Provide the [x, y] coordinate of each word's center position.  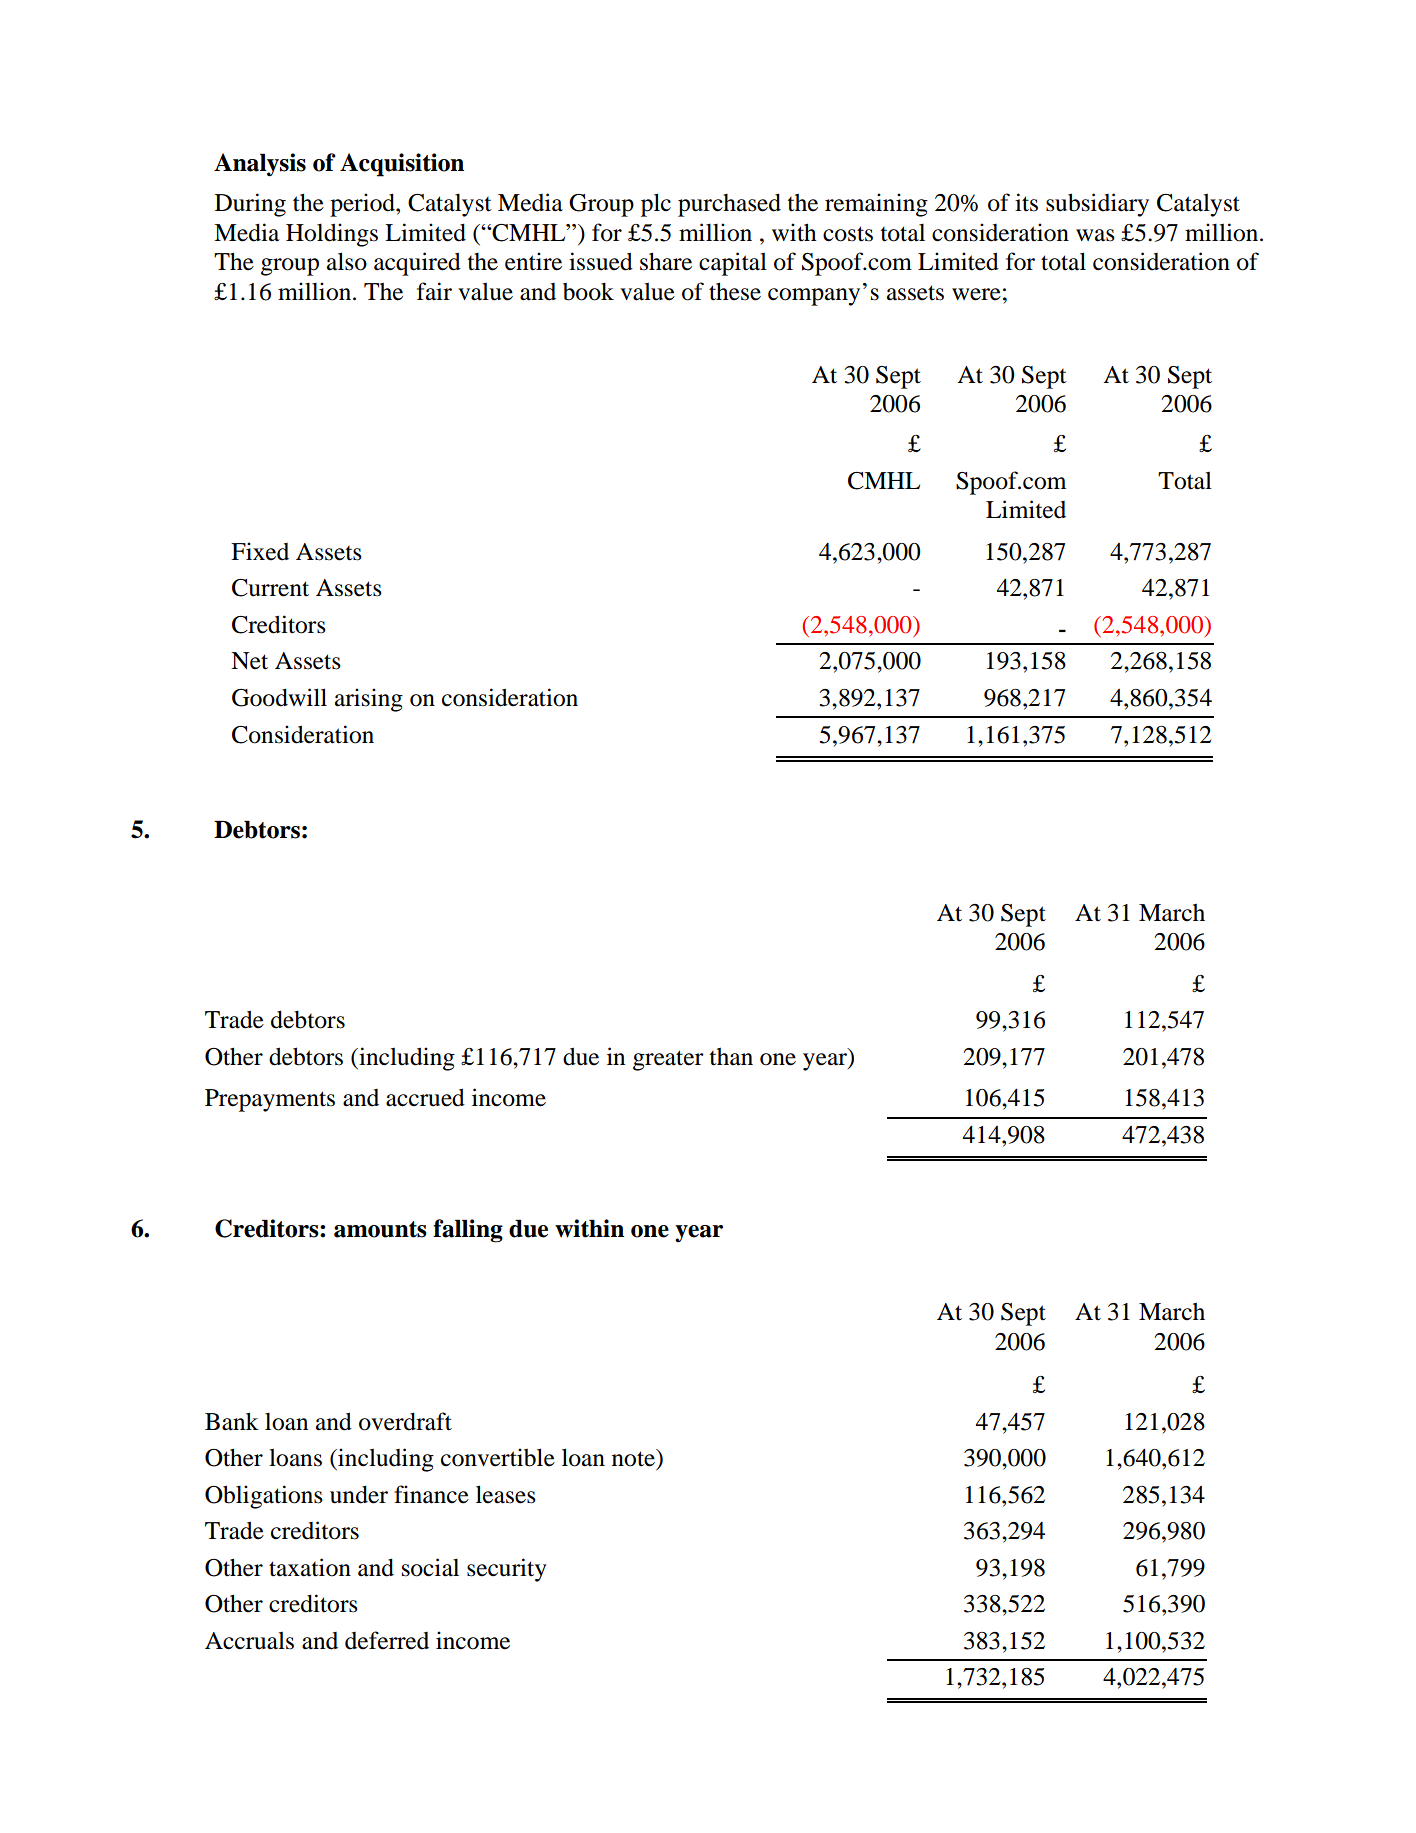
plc [656, 205]
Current [270, 588]
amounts [380, 1229]
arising [369, 700]
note [634, 1458]
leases [506, 1494]
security [507, 1570]
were [976, 294]
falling [468, 1231]
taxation [310, 1567]
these [735, 291]
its [1026, 202]
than [731, 1056]
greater [668, 1060]
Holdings [332, 235]
